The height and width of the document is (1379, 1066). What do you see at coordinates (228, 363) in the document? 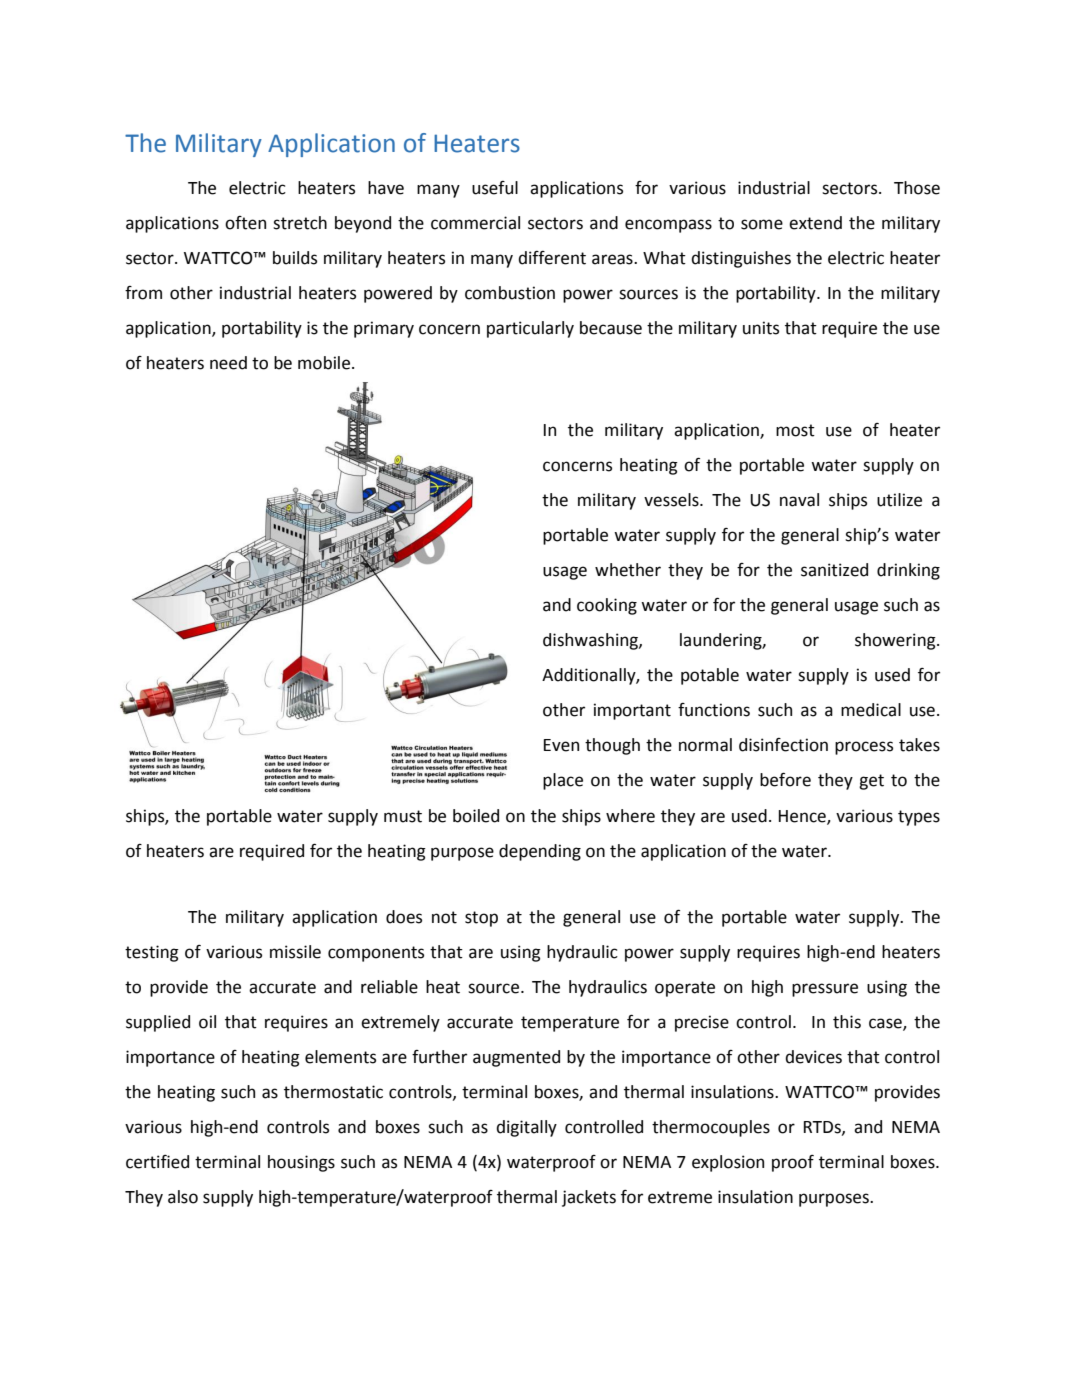
I see `need` at bounding box center [228, 363].
